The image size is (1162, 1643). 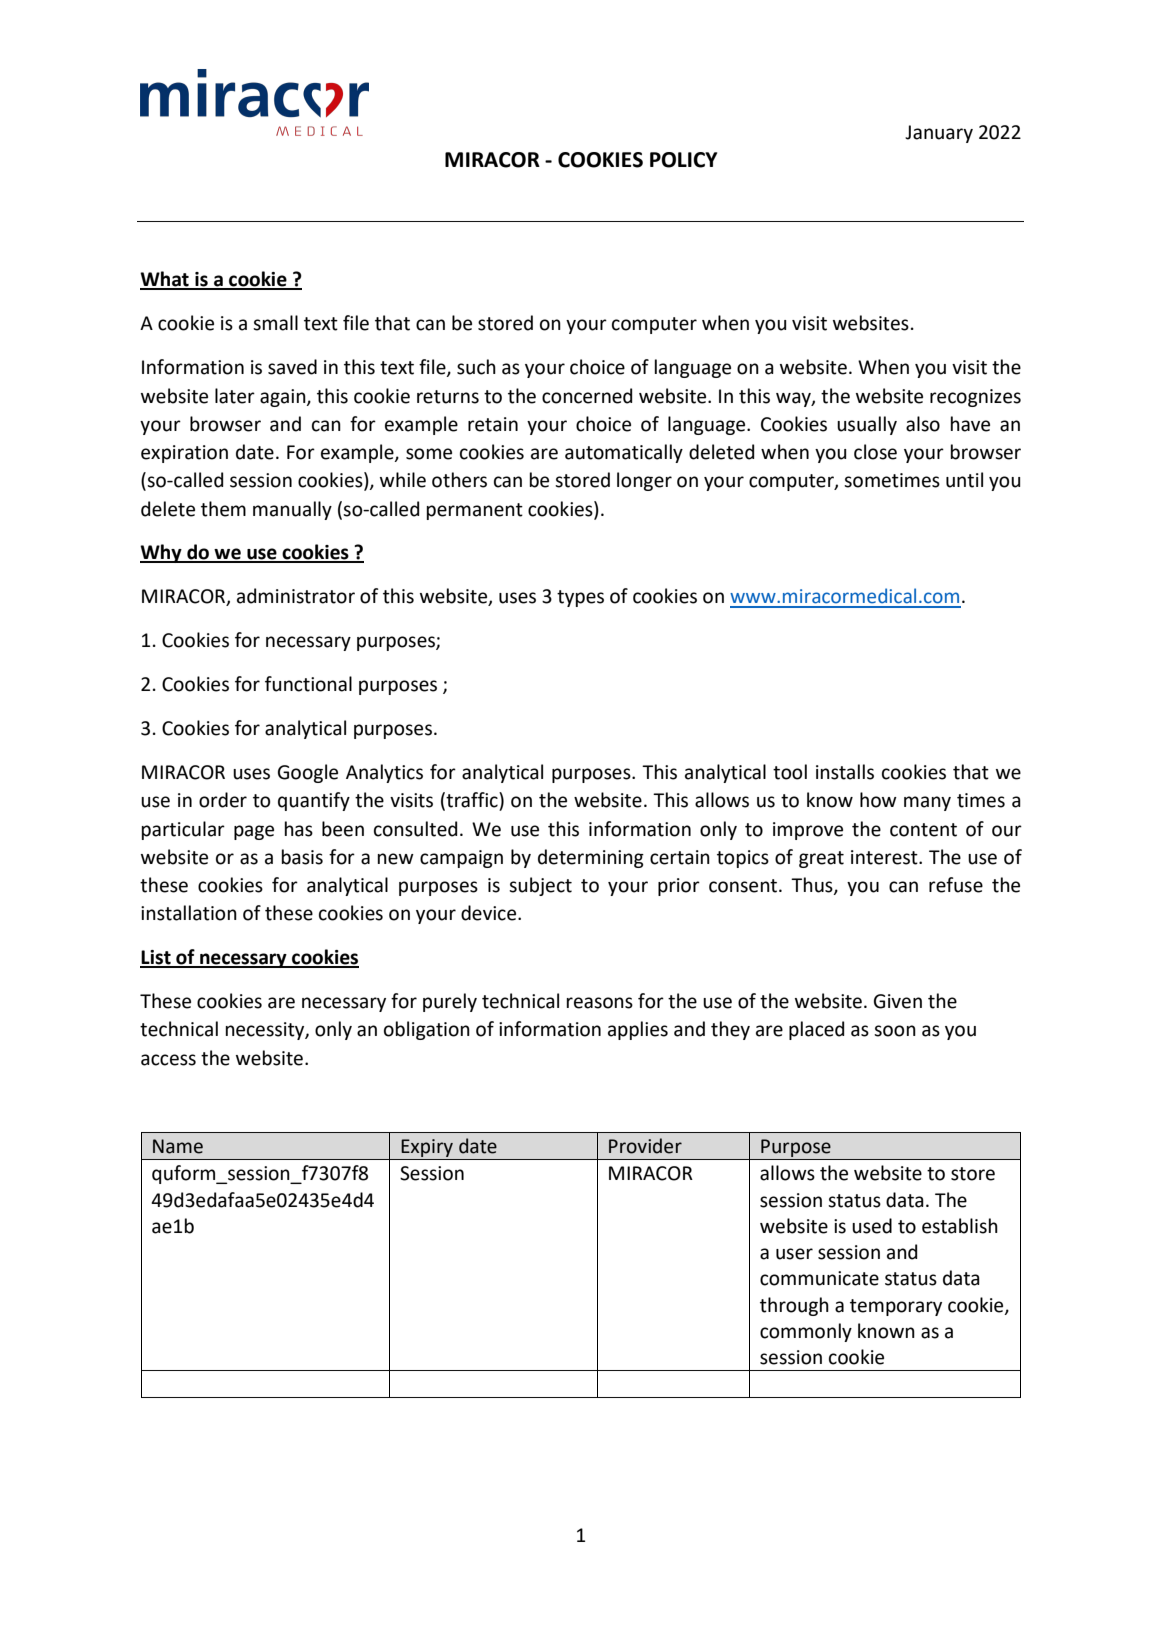 I want to click on interest, so click(x=885, y=857).
